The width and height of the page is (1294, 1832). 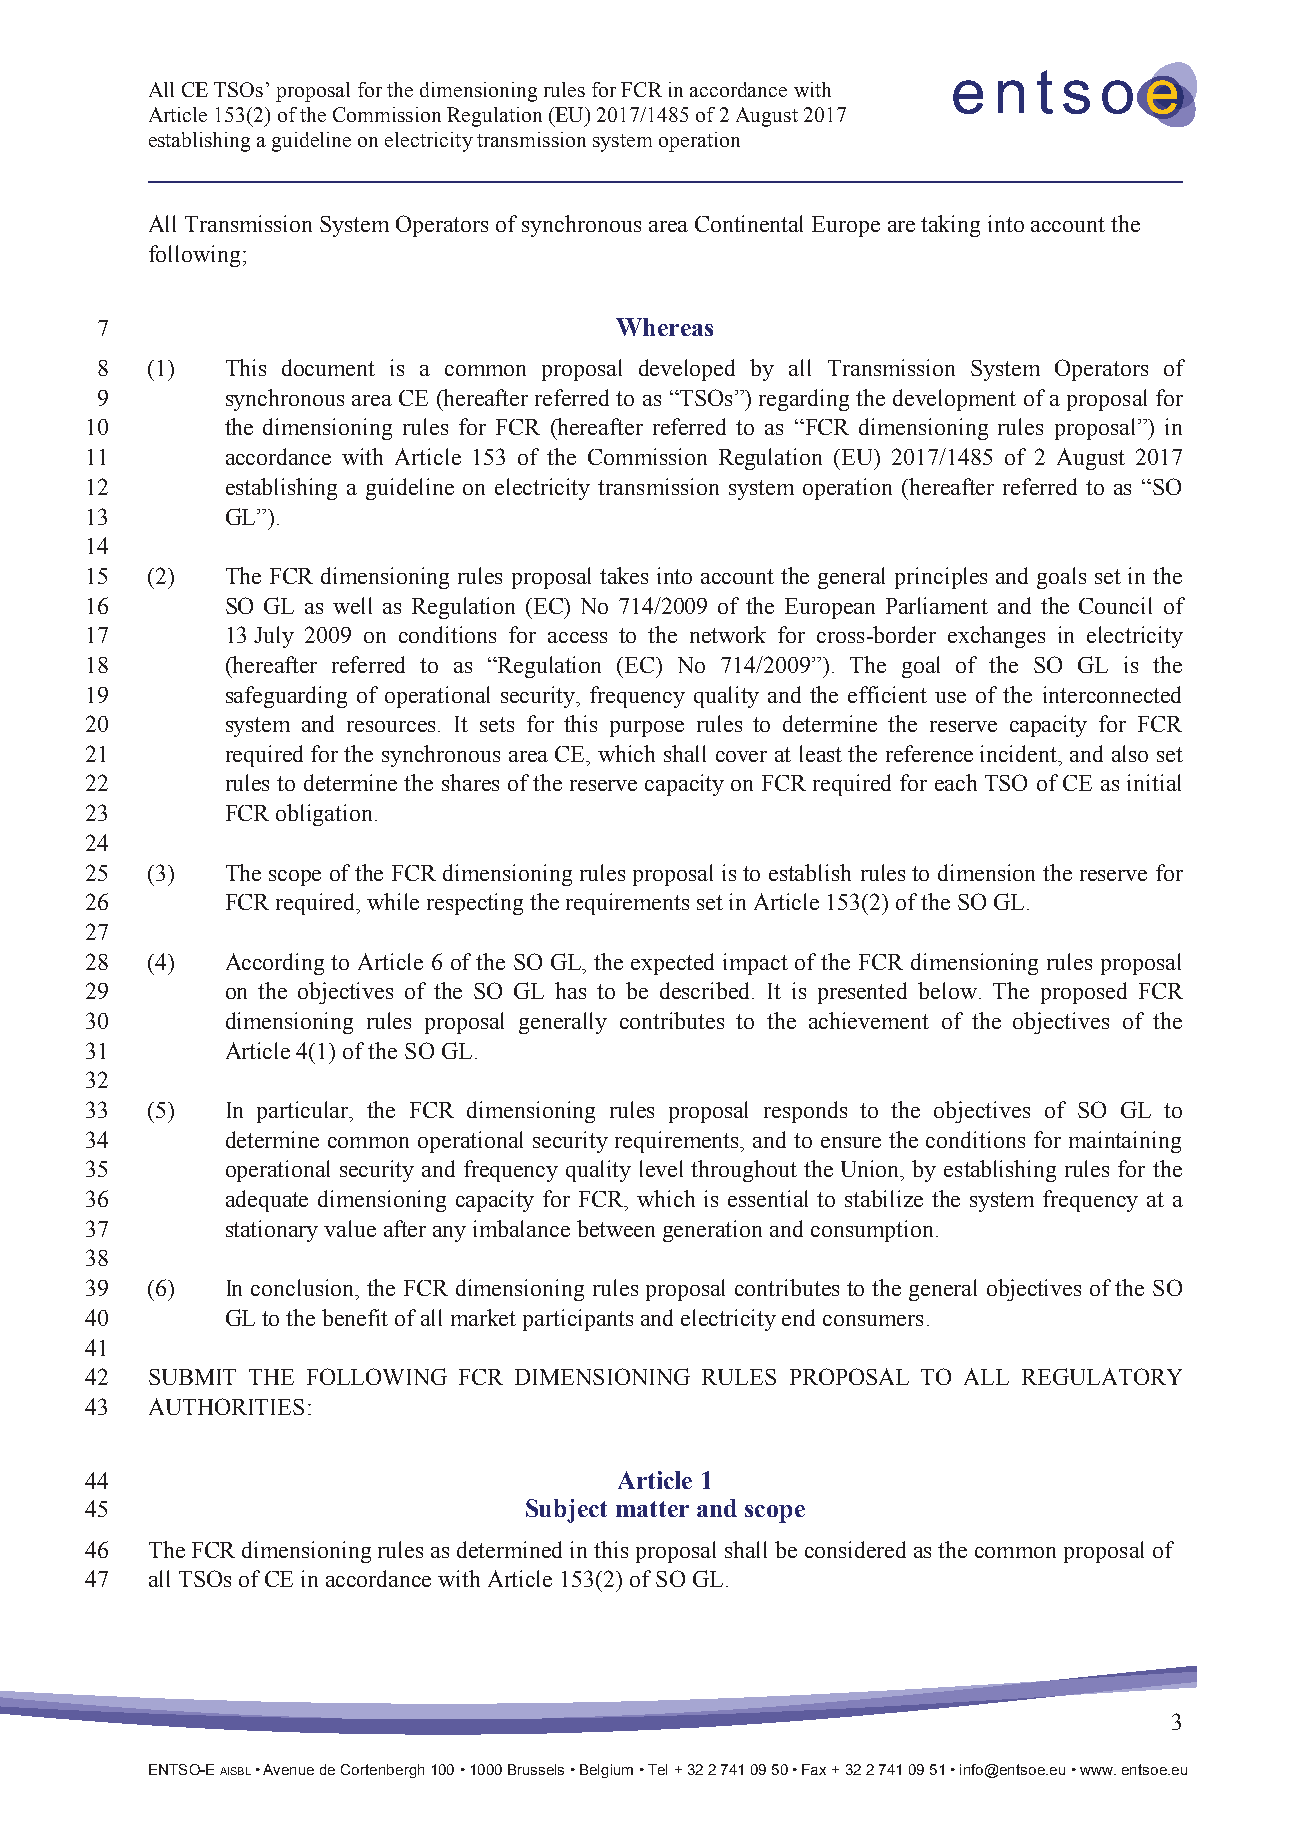 What do you see at coordinates (1102, 1376) in the page?
I see `REGULATORY` at bounding box center [1102, 1376].
